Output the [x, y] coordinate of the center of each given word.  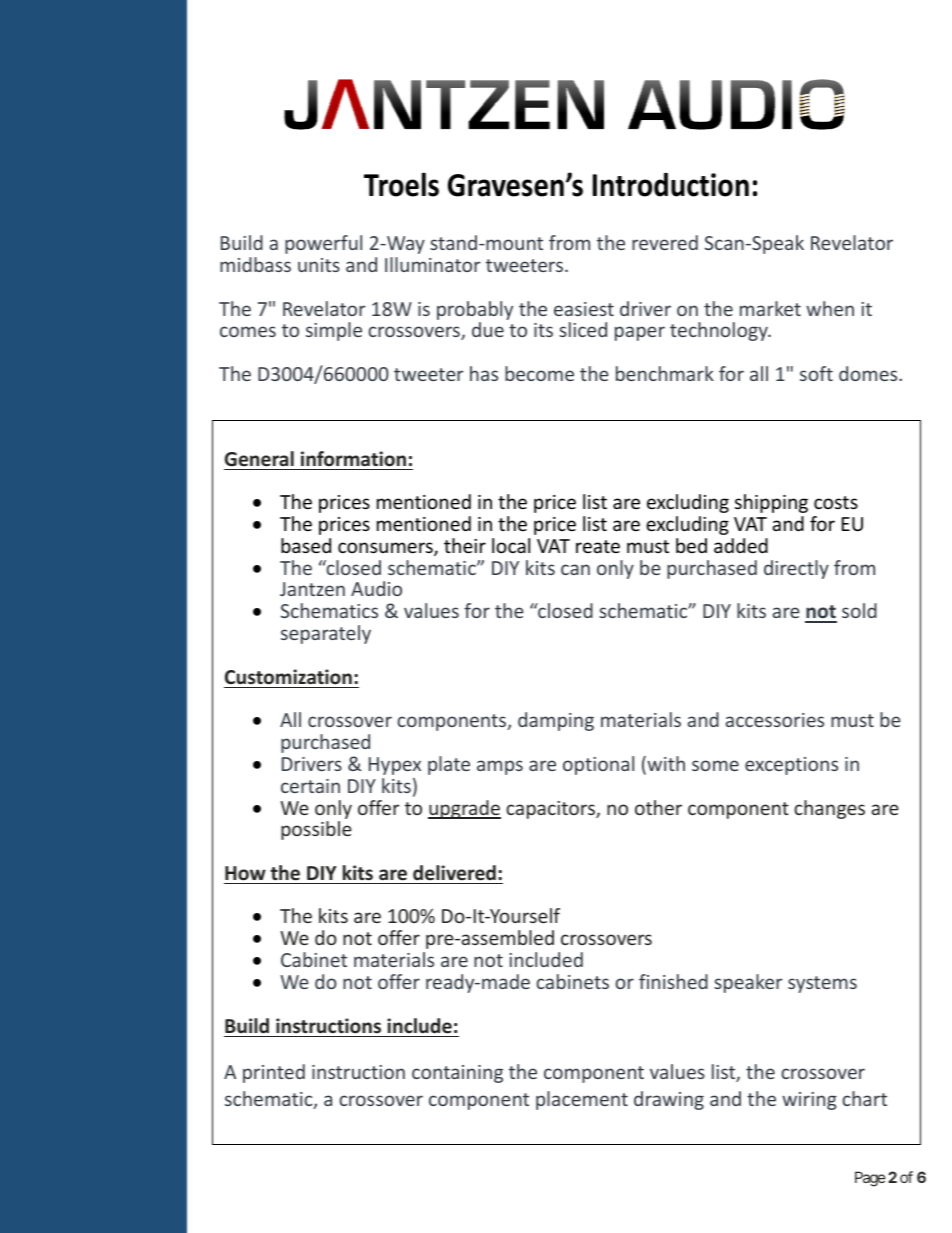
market [770, 308]
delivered [454, 873]
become [539, 373]
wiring [809, 1101]
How [245, 873]
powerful [323, 244]
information [353, 459]
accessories [775, 720]
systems [822, 984]
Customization [288, 677]
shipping [771, 503]
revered [665, 242]
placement [582, 1100]
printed [274, 1073]
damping [556, 721]
